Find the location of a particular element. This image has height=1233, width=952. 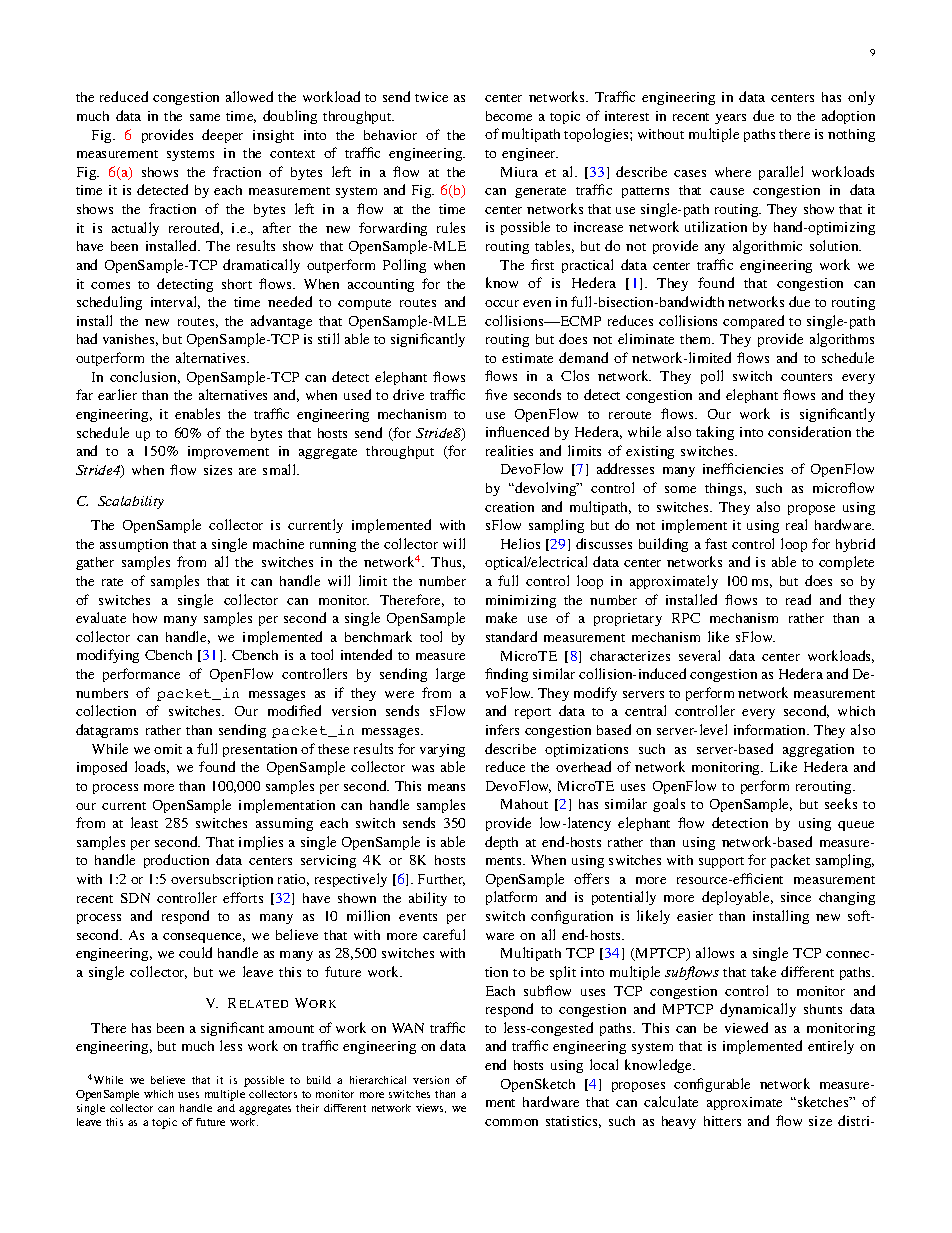

years is located at coordinates (730, 119).
